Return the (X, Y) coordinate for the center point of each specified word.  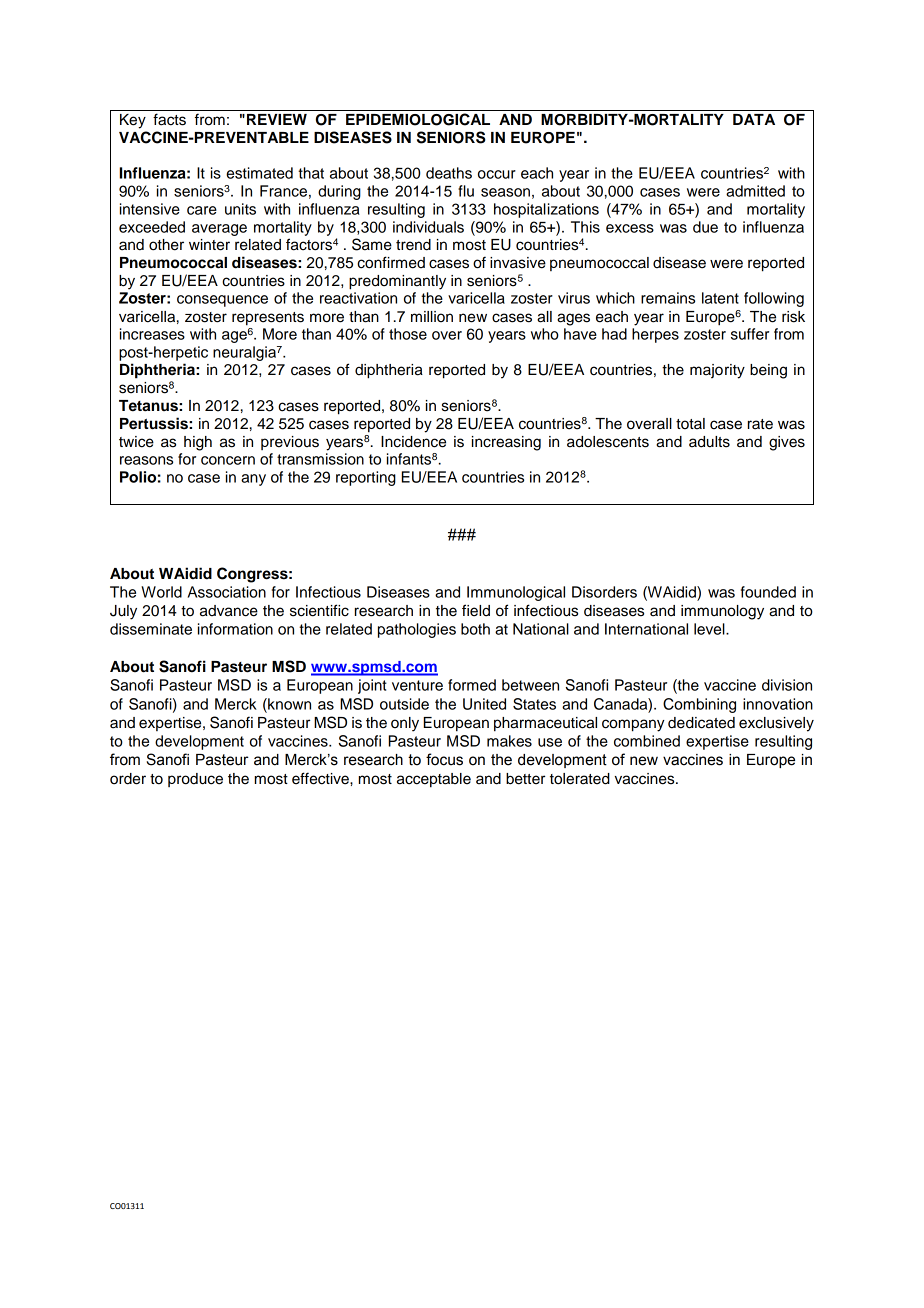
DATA (754, 119)
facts (169, 119)
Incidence (413, 442)
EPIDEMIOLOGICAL (418, 119)
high (198, 443)
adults (709, 442)
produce (195, 780)
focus (444, 759)
